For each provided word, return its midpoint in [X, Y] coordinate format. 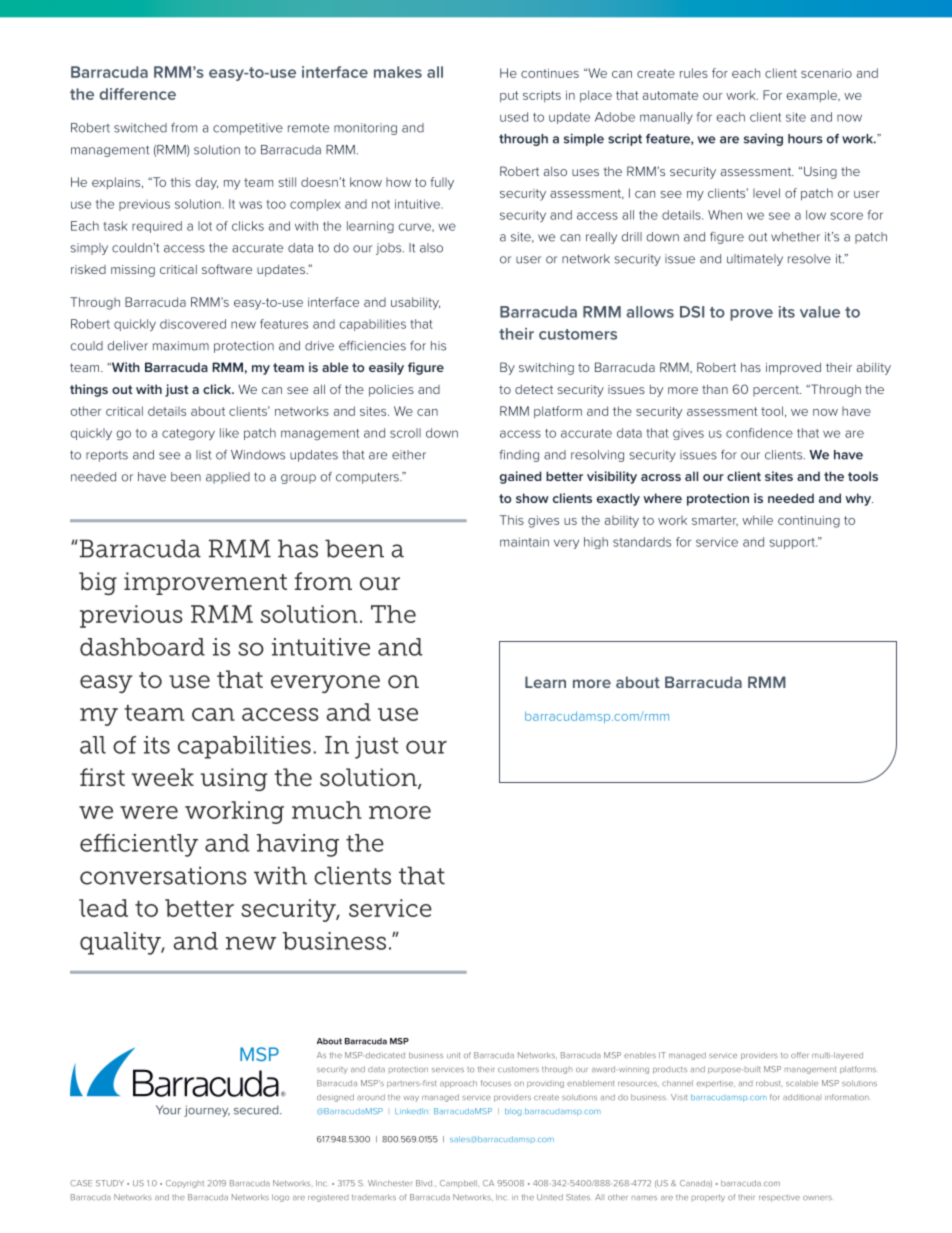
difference [137, 94]
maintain [524, 542]
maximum [181, 346]
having [298, 845]
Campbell [459, 1184]
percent [777, 390]
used [514, 117]
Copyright [185, 1184]
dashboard [142, 647]
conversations [163, 875]
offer [800, 1055]
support [793, 543]
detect [534, 389]
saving [763, 139]
